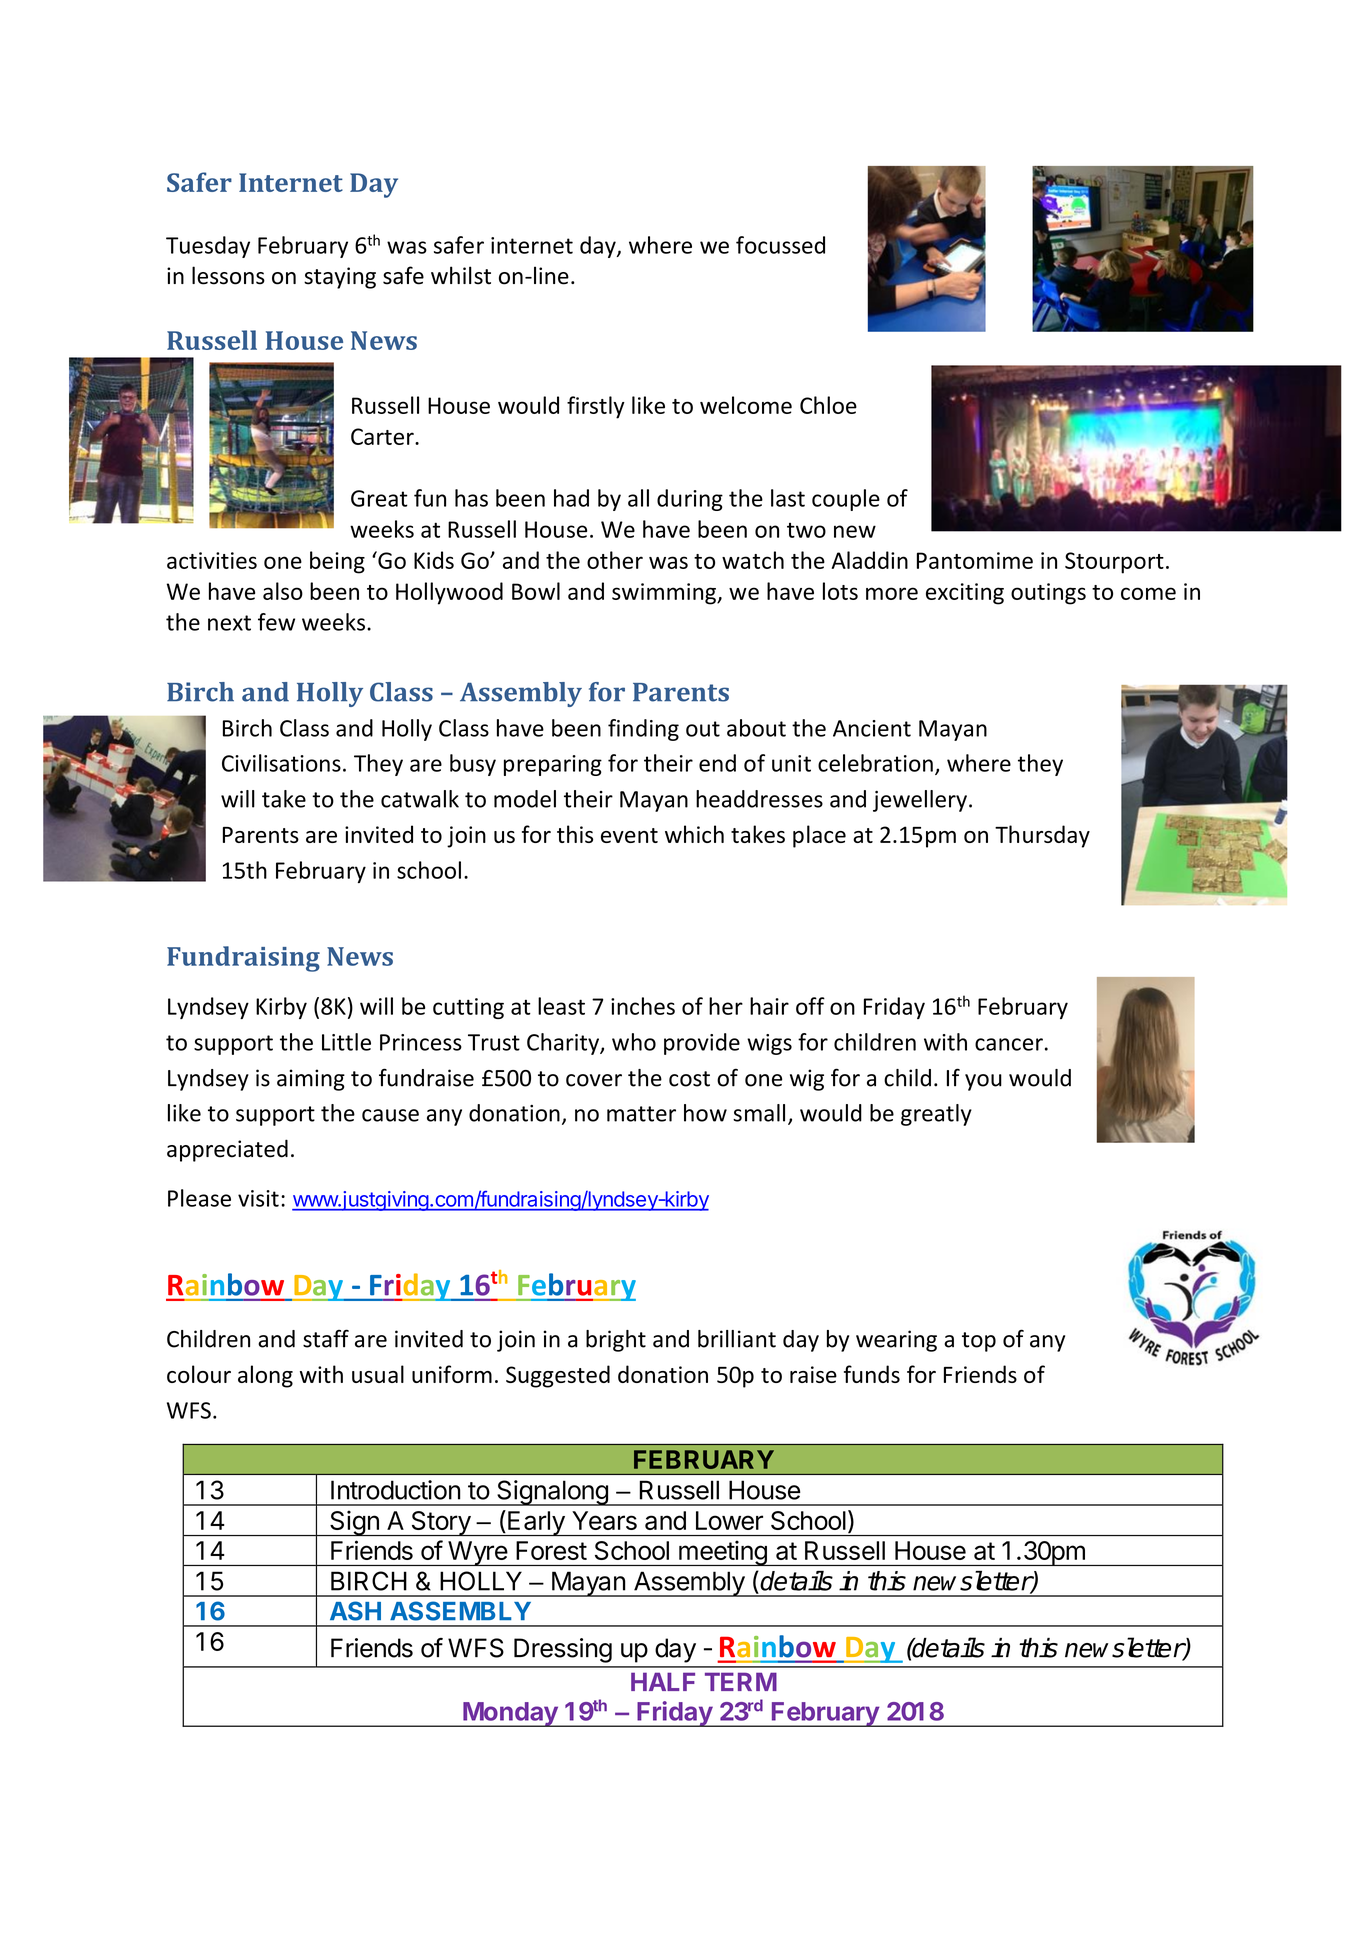 The image size is (1372, 1940). What do you see at coordinates (965, 594) in the screenshot?
I see `exciting` at bounding box center [965, 594].
